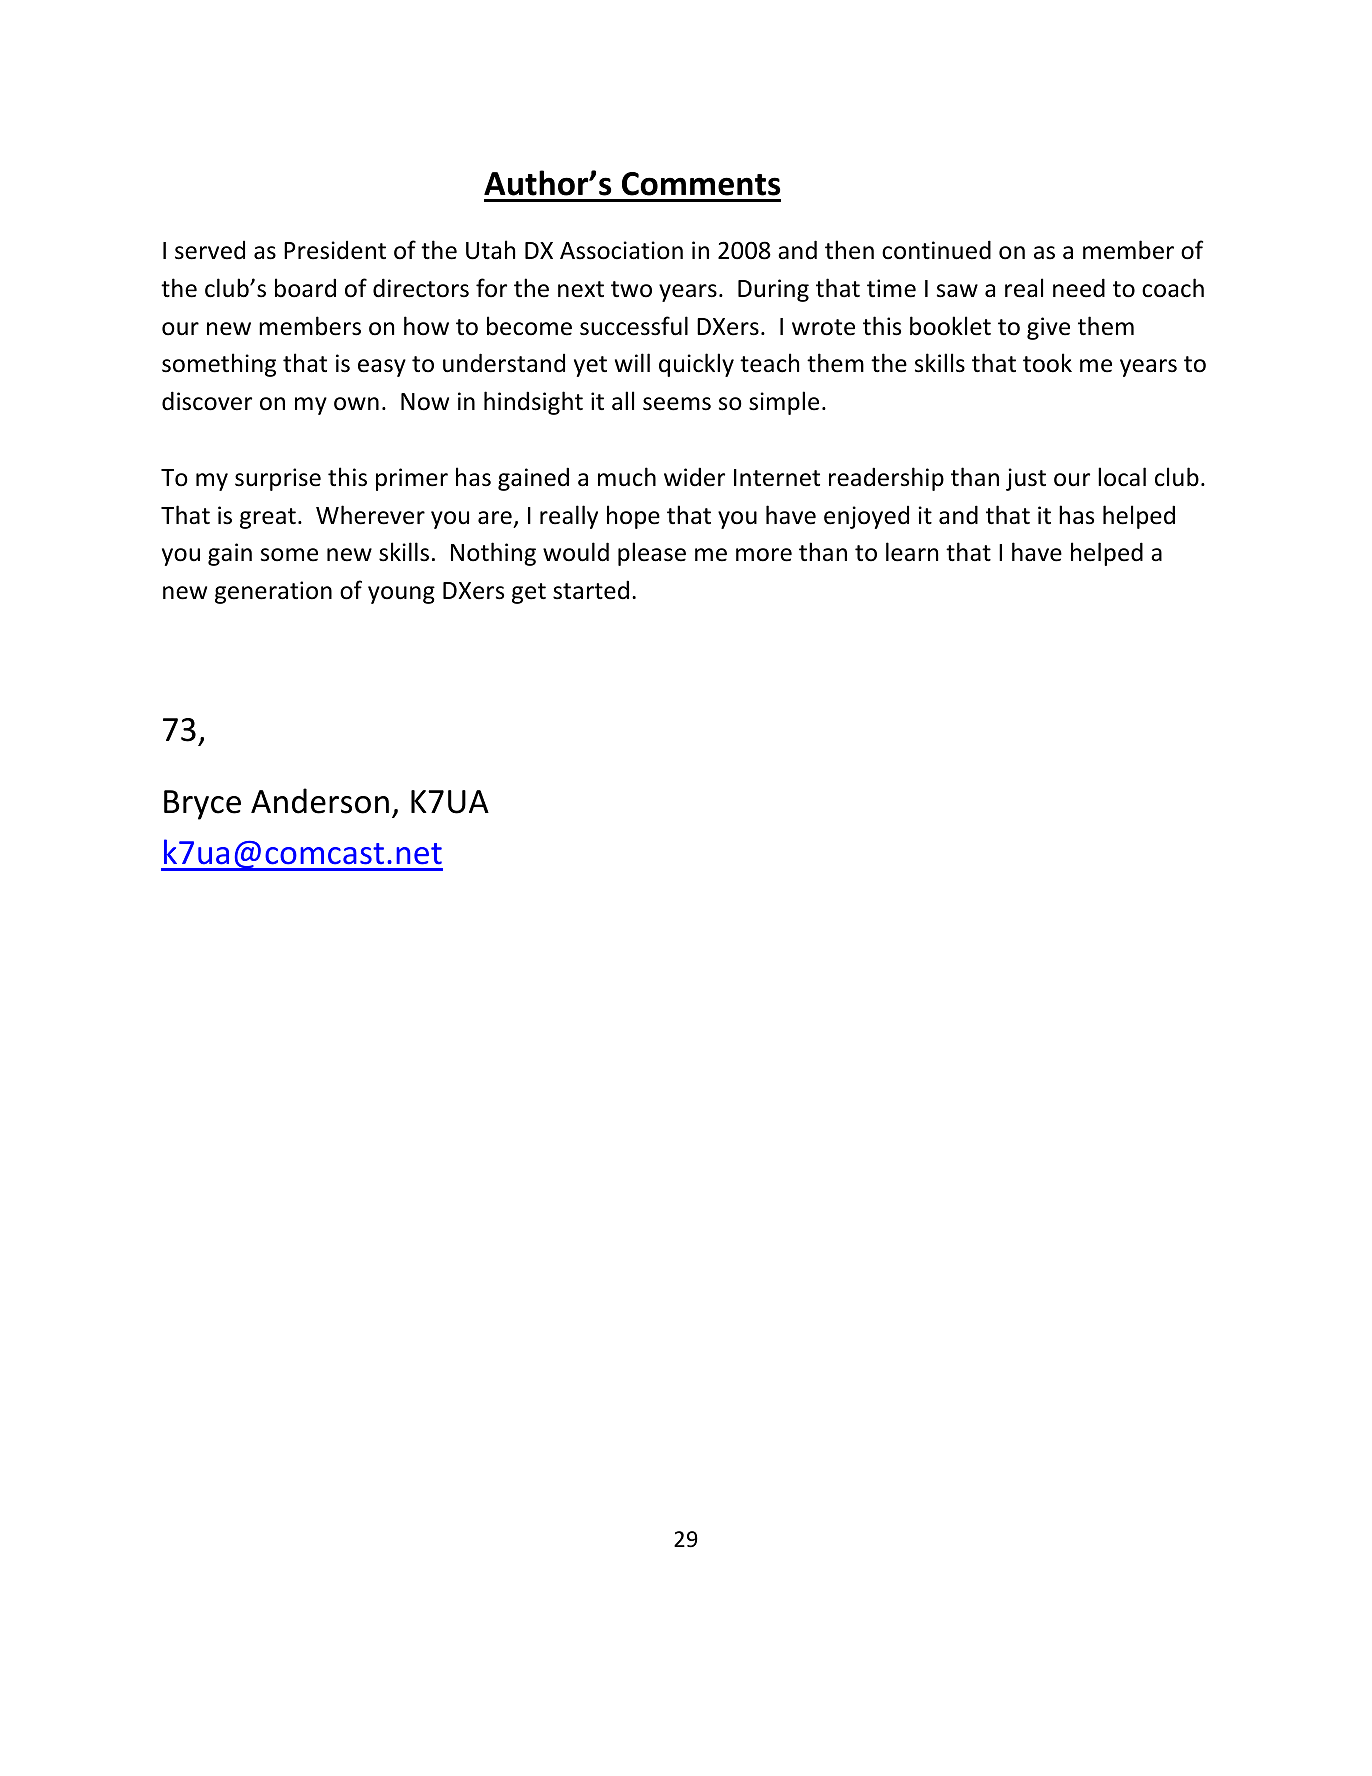 Image resolution: width=1372 pixels, height=1776 pixels. Describe the element at coordinates (701, 184) in the document. I see `Comments` at that location.
